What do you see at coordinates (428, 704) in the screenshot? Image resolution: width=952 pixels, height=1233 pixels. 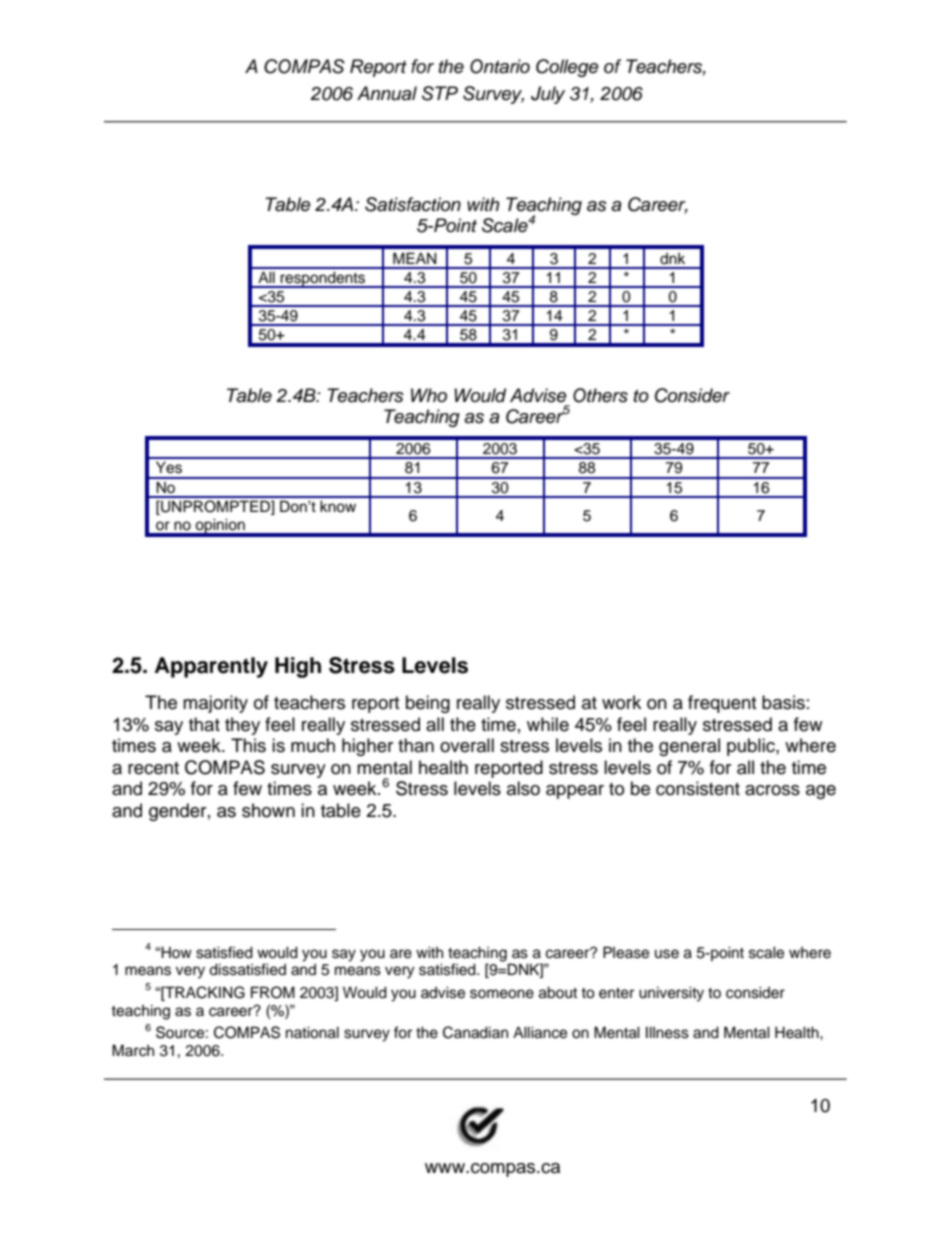 I see `being` at bounding box center [428, 704].
